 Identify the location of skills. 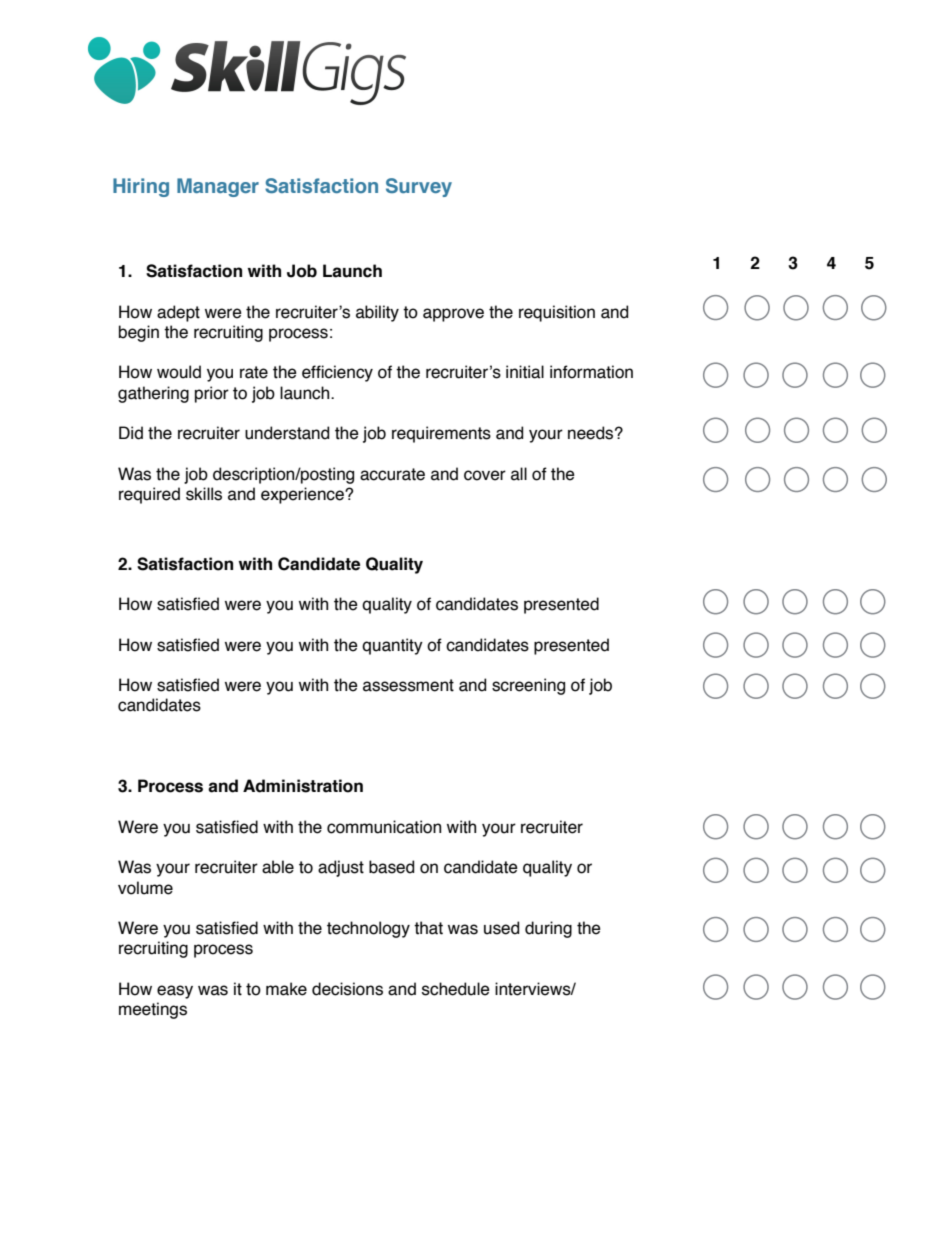
(204, 494).
